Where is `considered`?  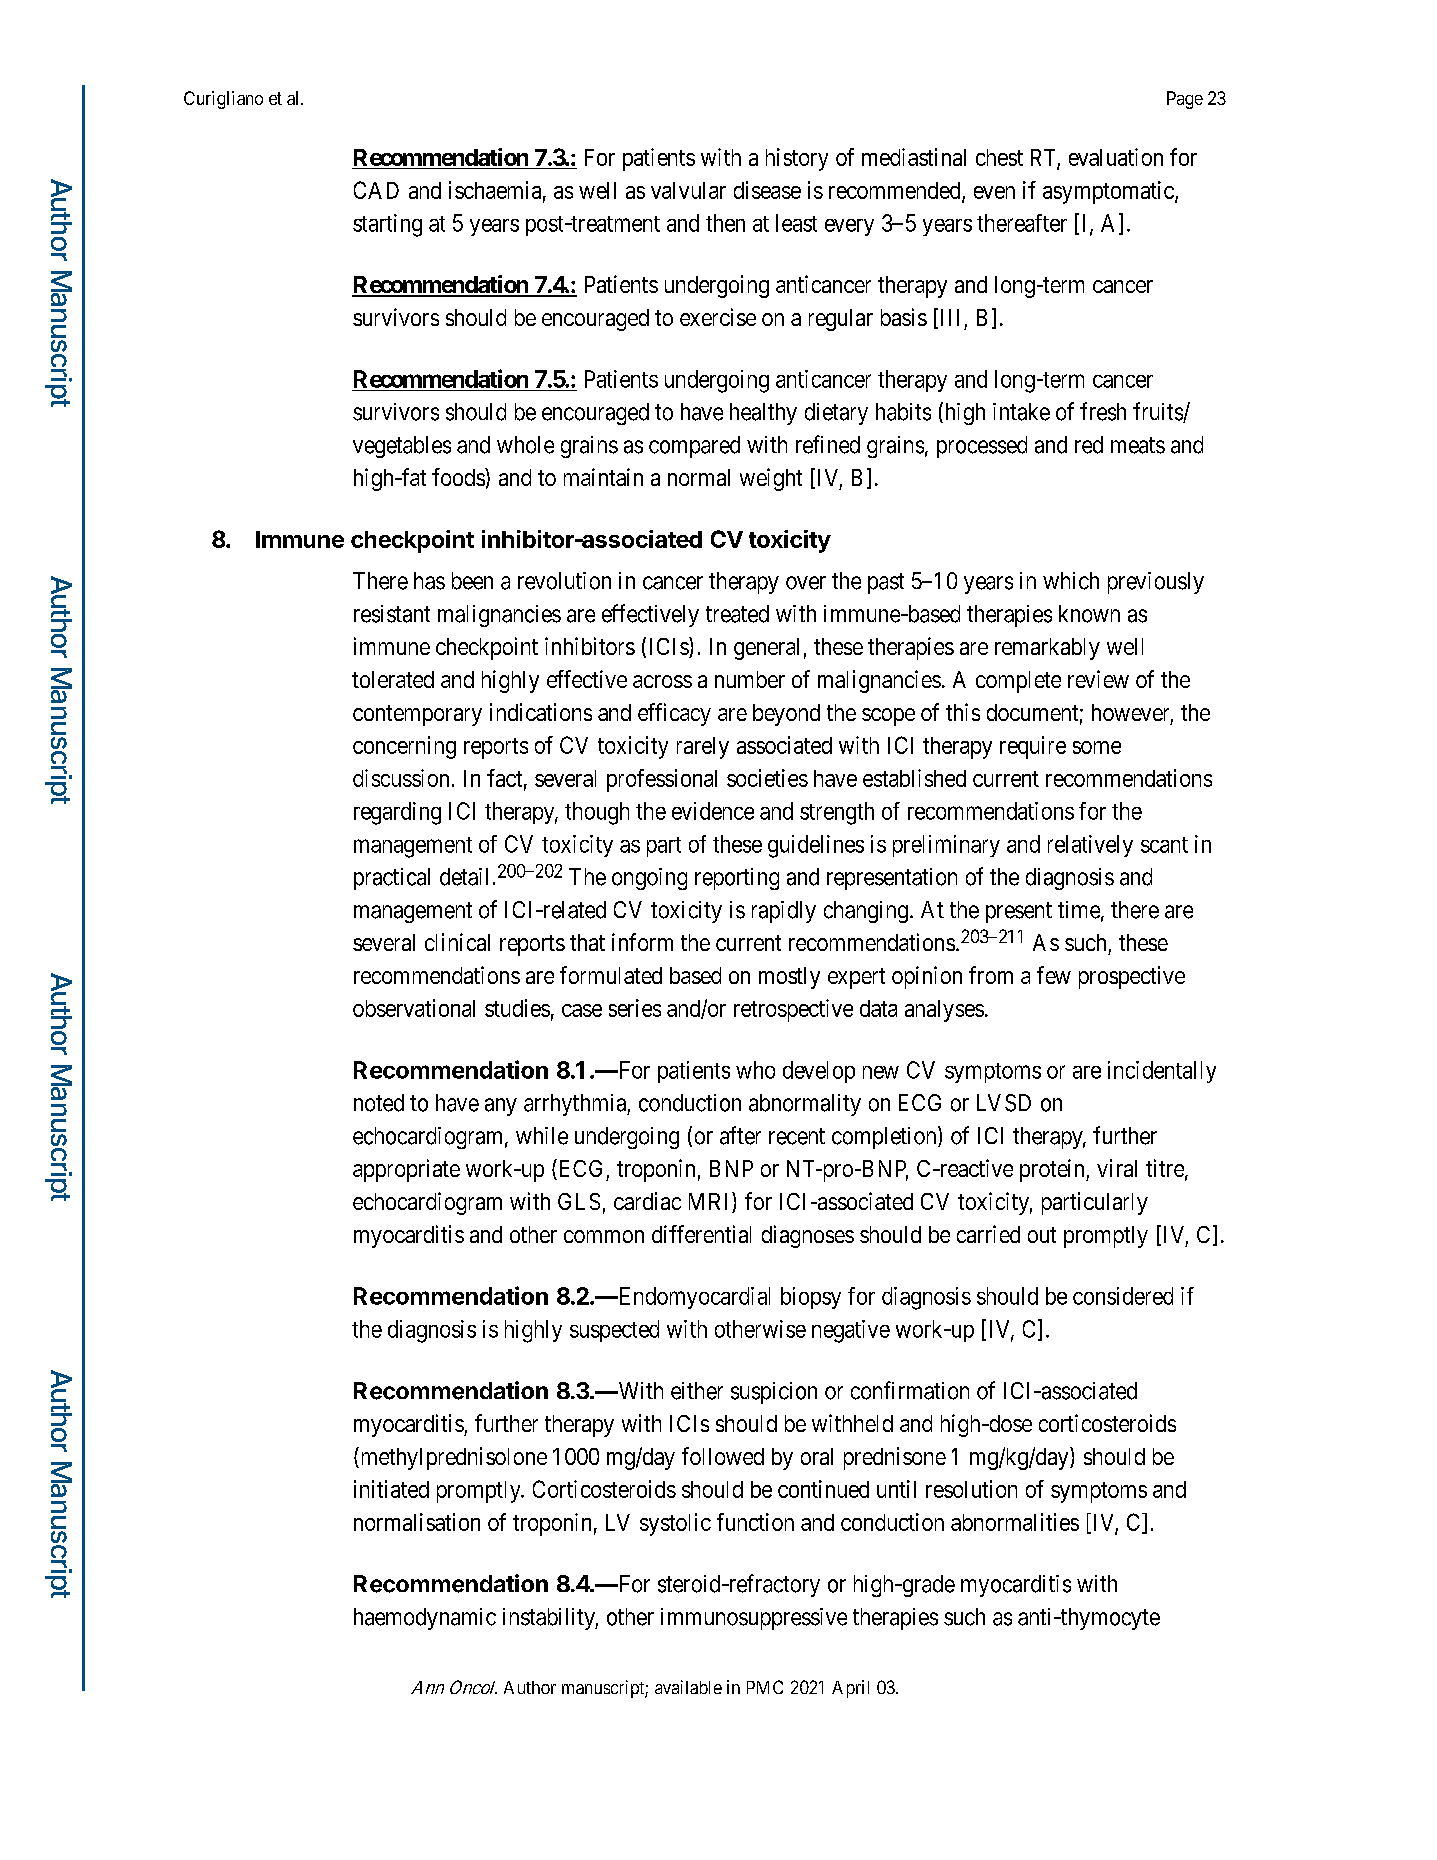
considered is located at coordinates (1123, 1296).
